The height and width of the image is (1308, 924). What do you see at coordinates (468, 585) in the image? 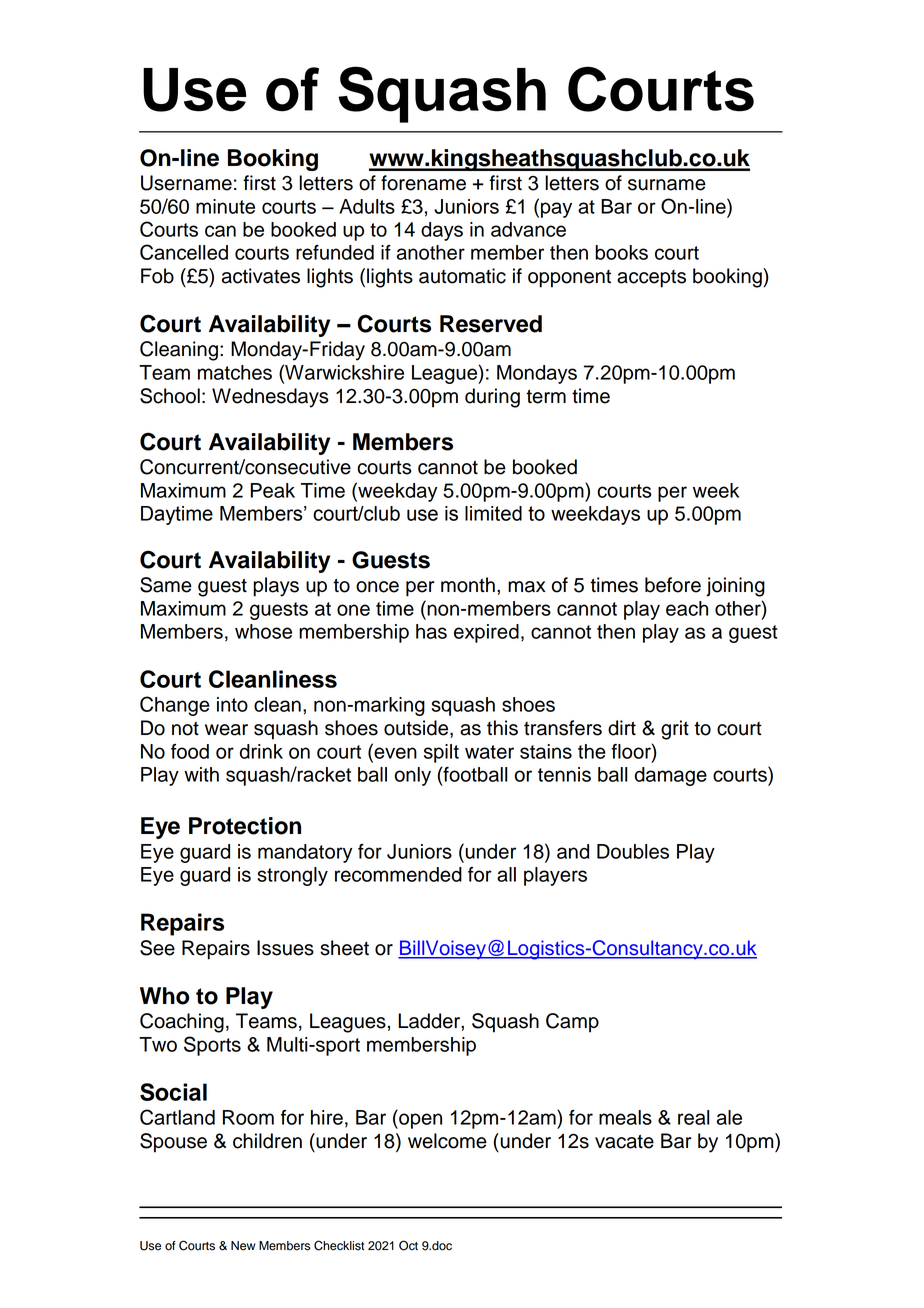
I see `month` at bounding box center [468, 585].
